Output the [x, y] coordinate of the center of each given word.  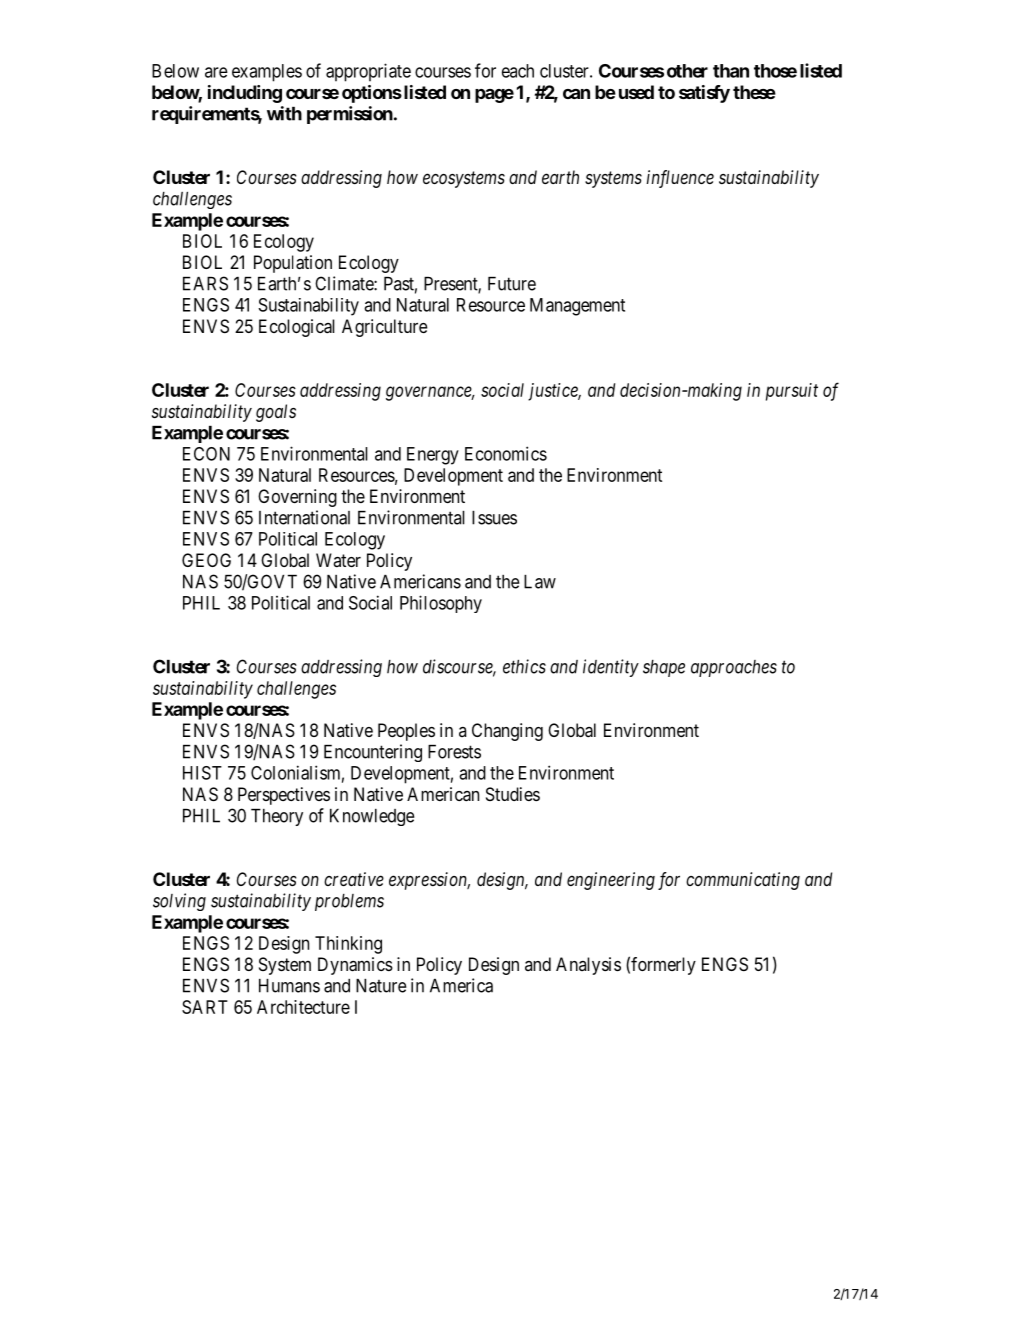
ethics [524, 666]
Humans [289, 986]
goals [276, 413]
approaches [734, 668]
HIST [202, 773]
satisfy [704, 94]
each [518, 71]
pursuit [792, 392]
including [245, 94]
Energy [433, 456]
